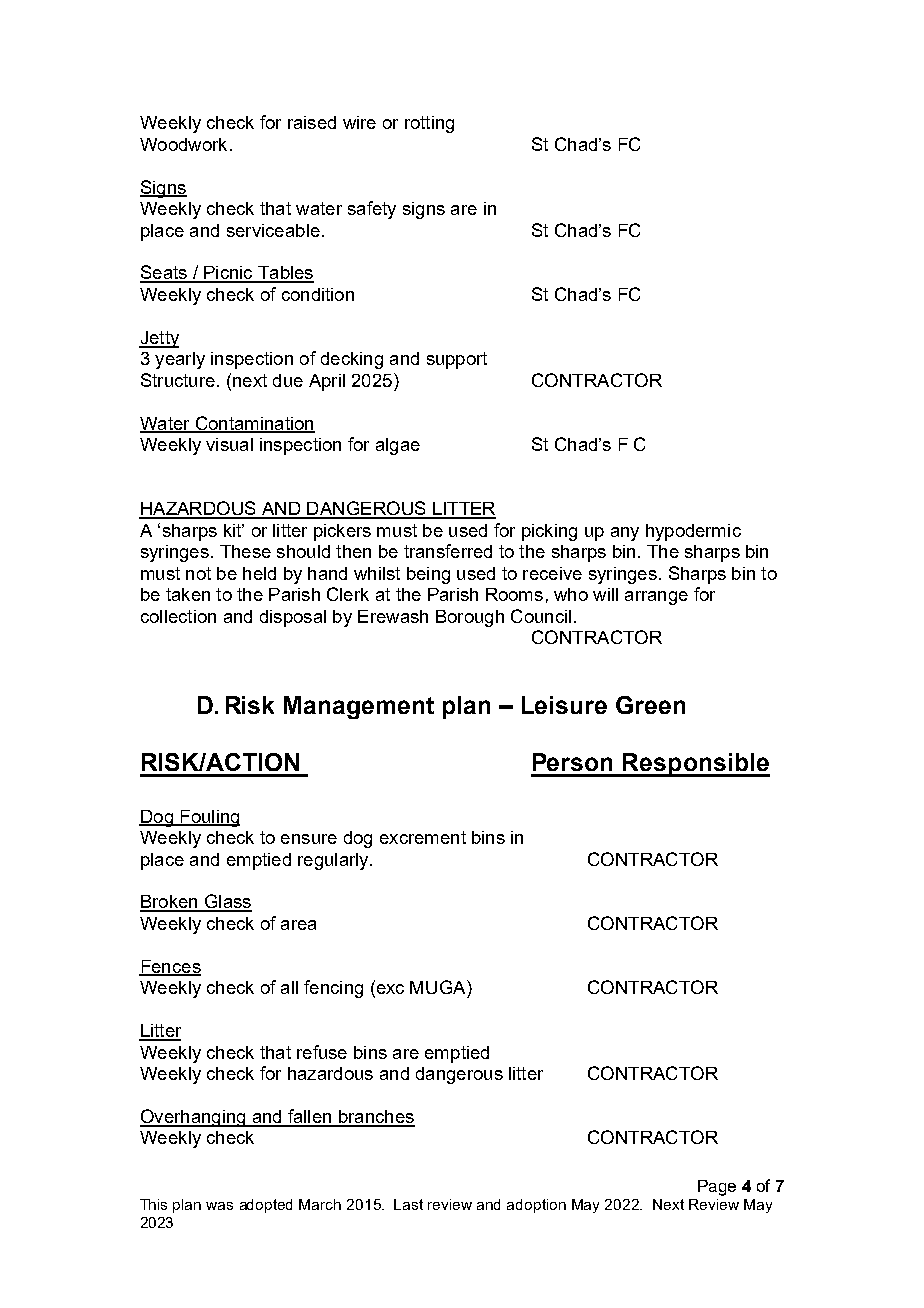  What do you see at coordinates (266, 1206) in the screenshot?
I see `adopted` at bounding box center [266, 1206].
